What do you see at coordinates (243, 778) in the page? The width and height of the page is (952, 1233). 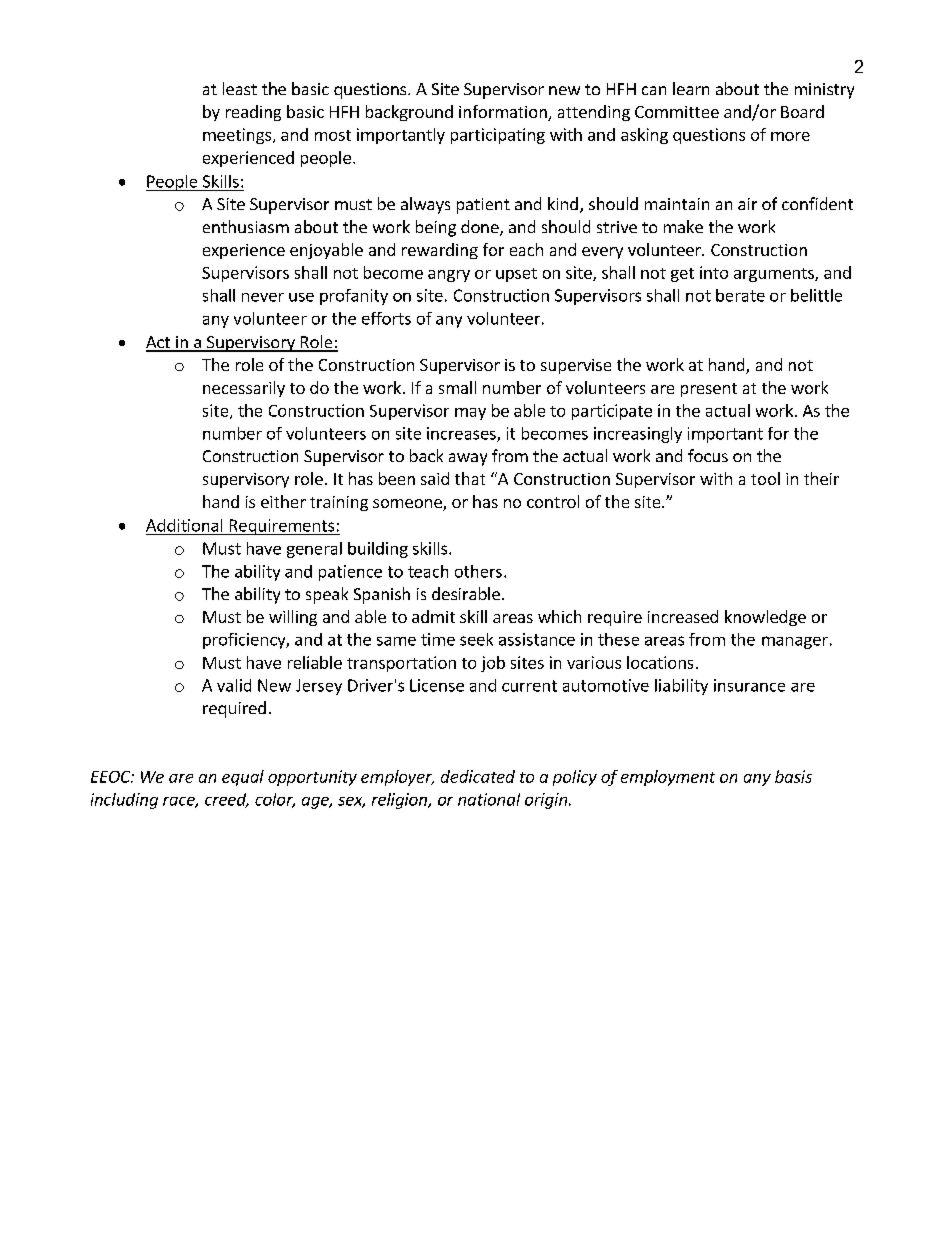 I see `equal` at bounding box center [243, 778].
